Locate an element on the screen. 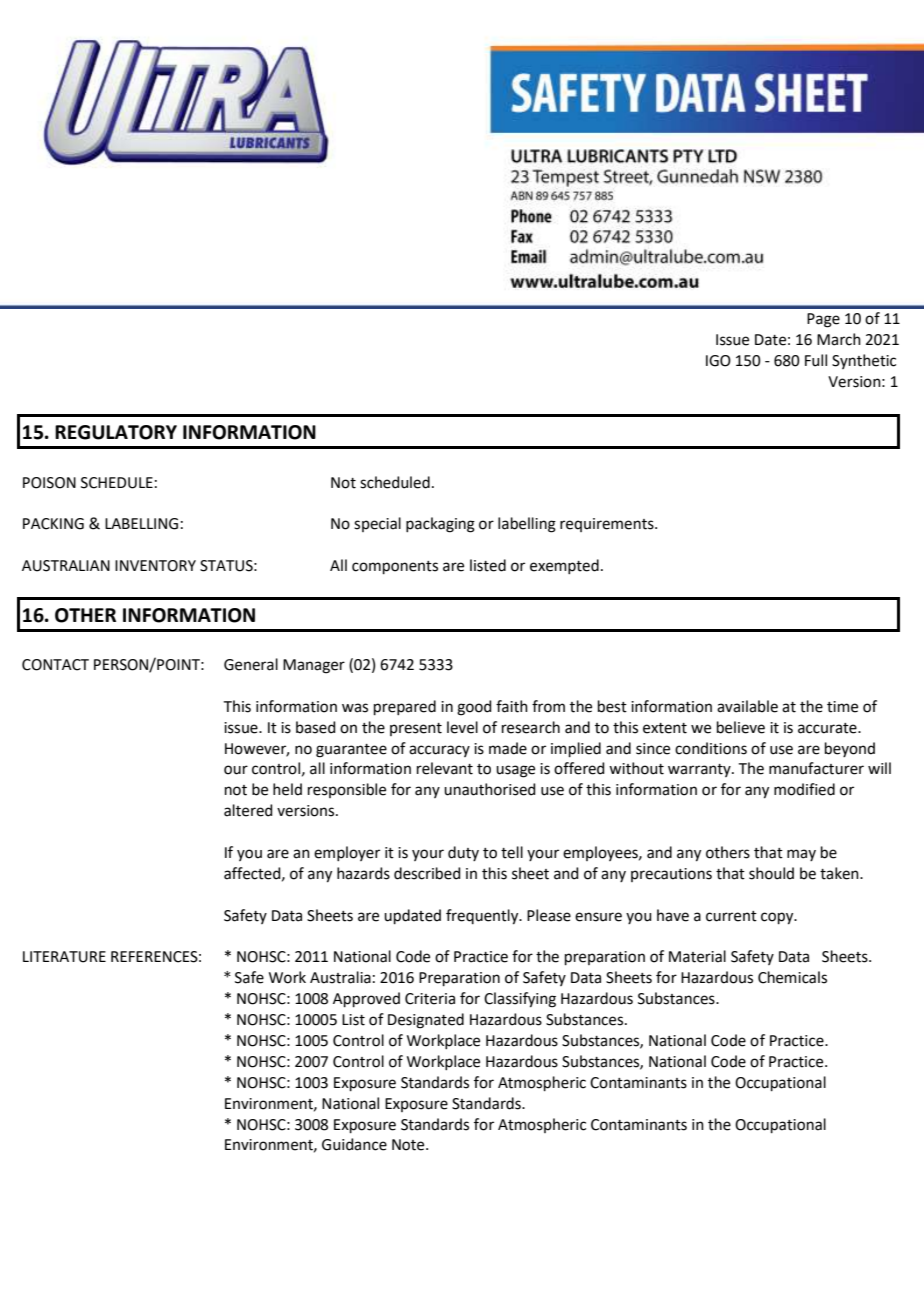 The height and width of the screenshot is (1309, 924). INVENTORY is located at coordinates (155, 566).
